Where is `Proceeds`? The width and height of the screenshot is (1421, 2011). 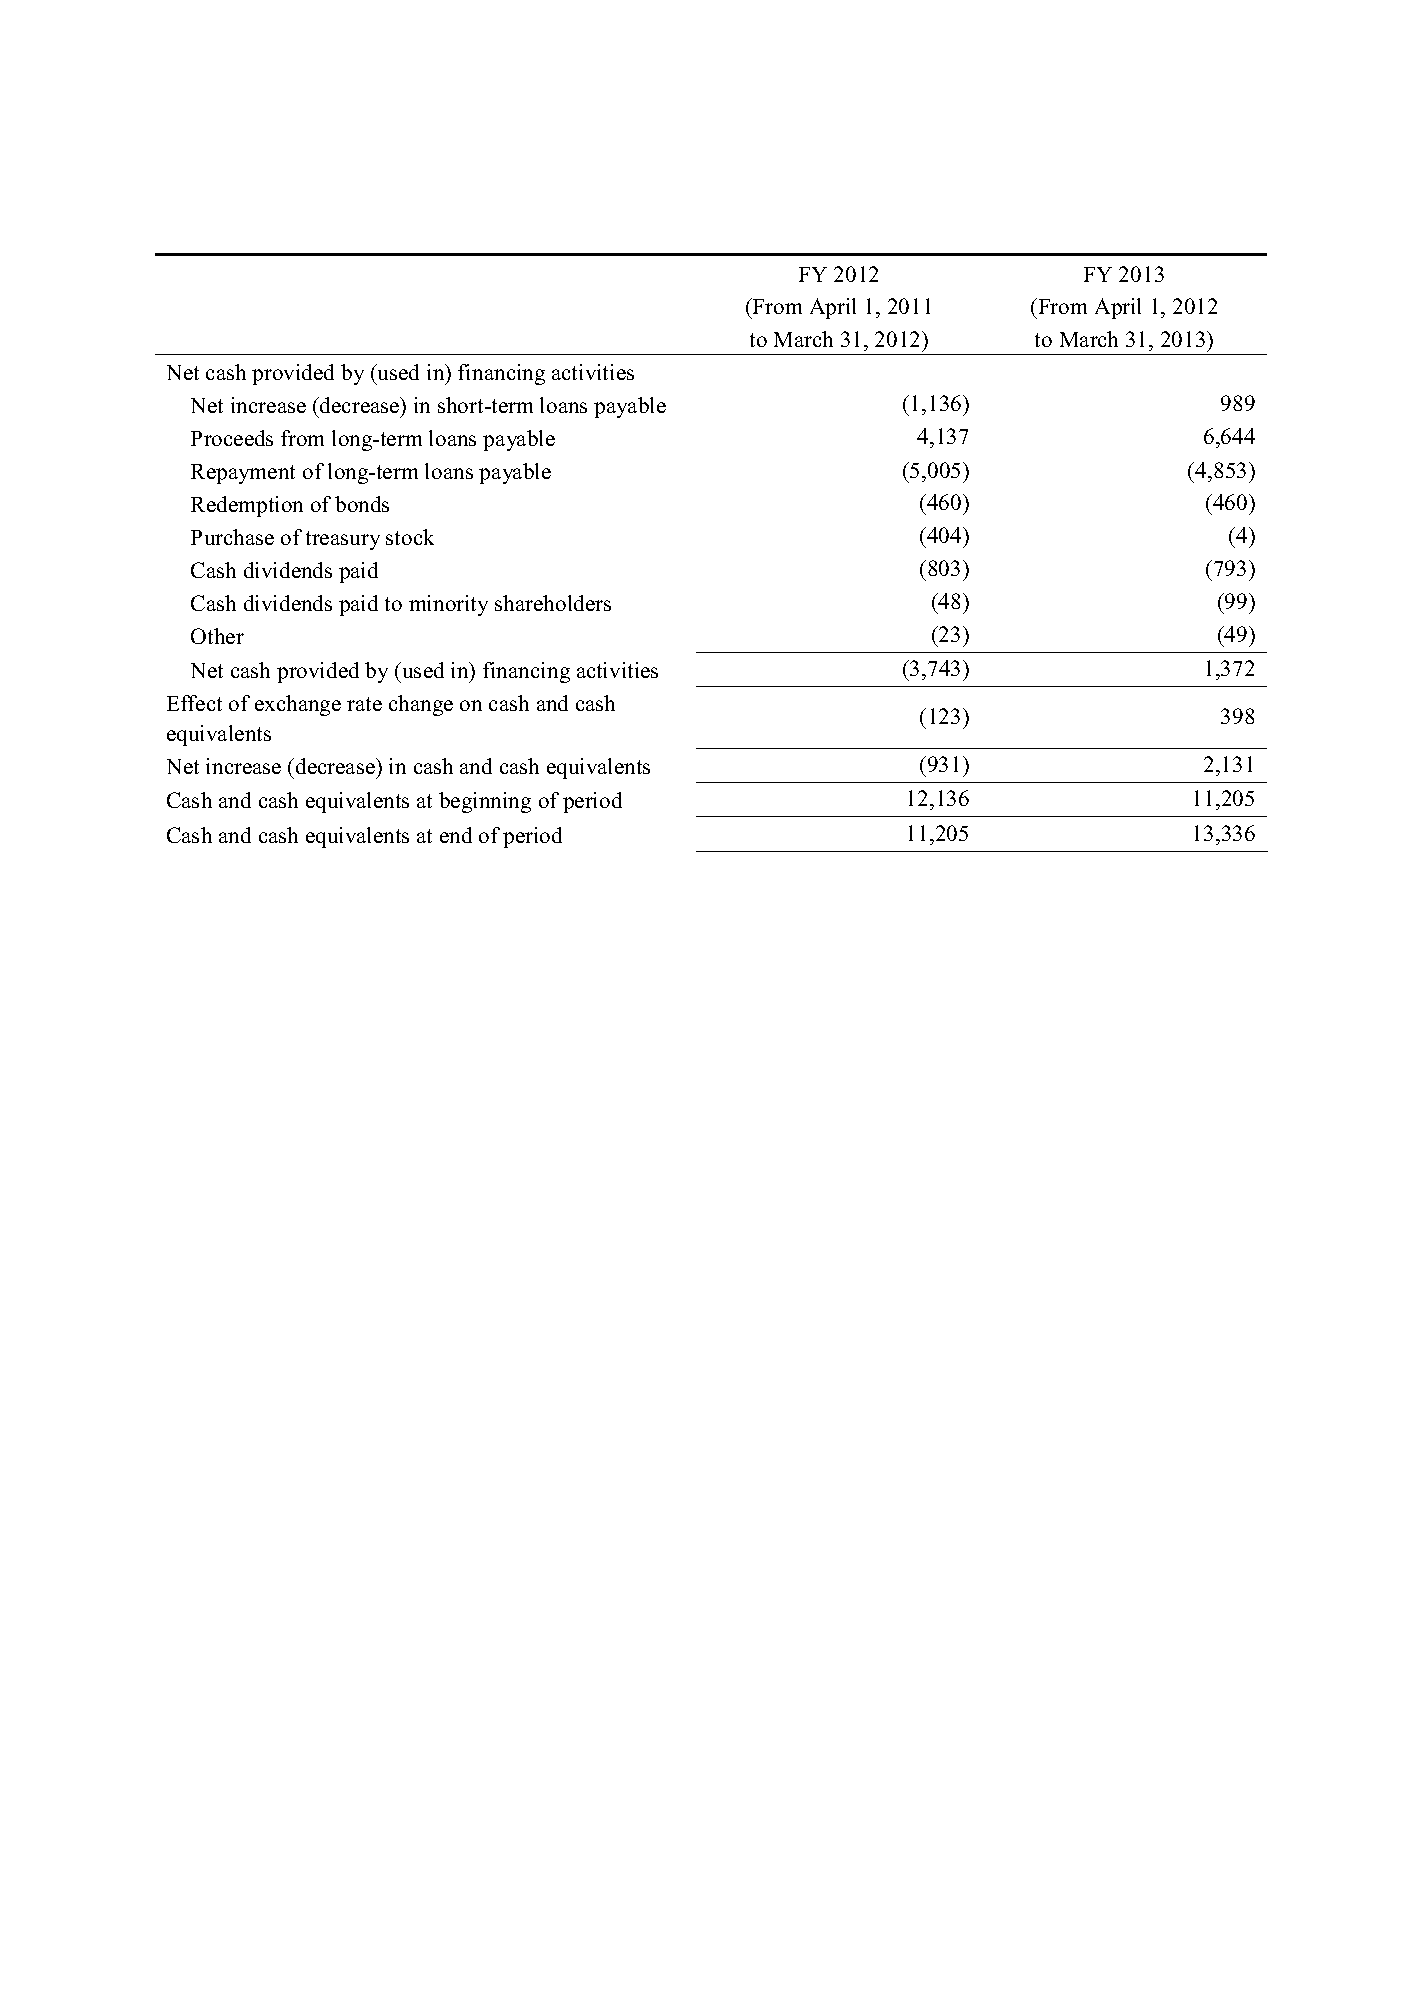
Proceeds is located at coordinates (232, 438).
